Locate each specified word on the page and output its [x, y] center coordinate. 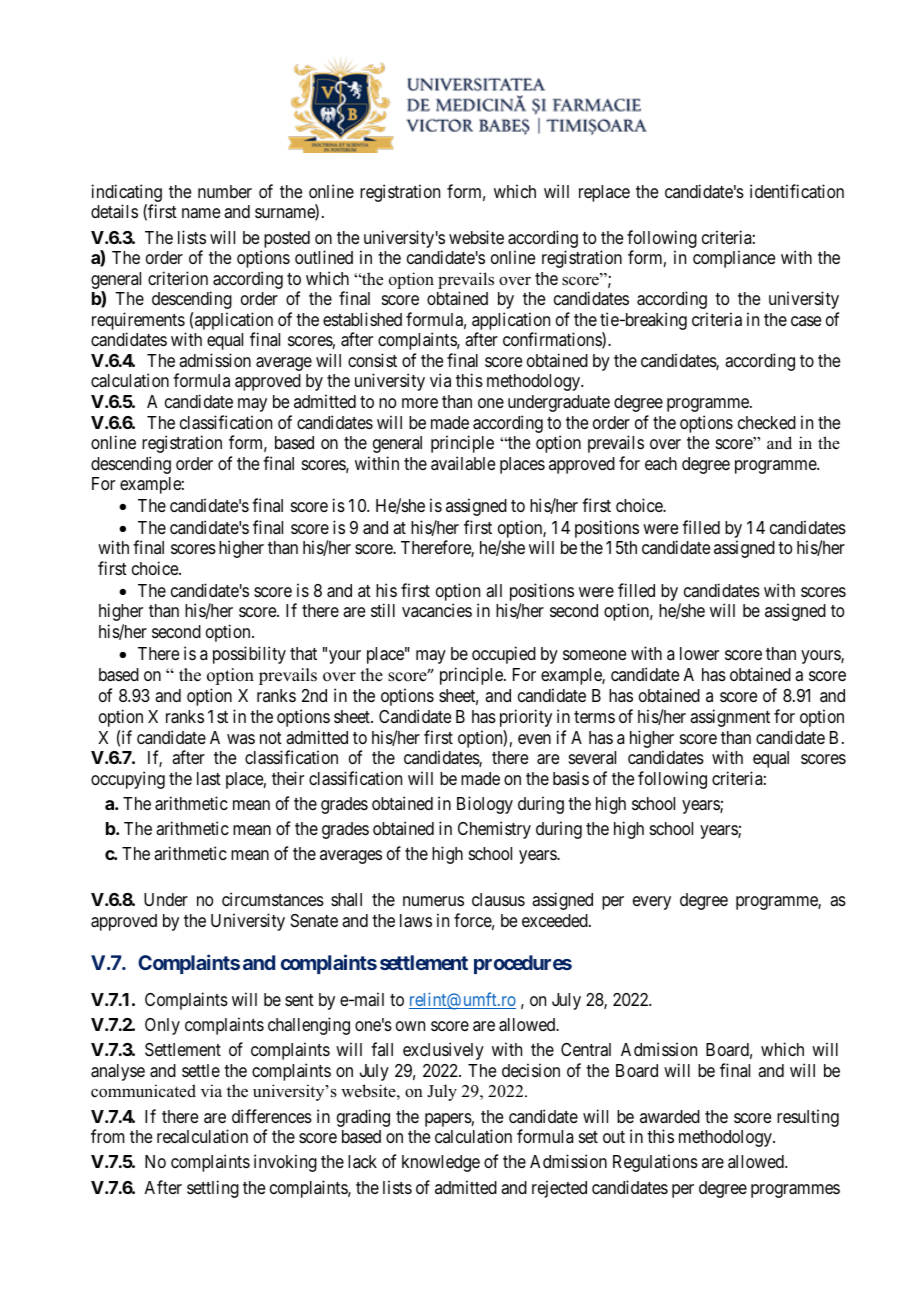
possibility [249, 655]
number [225, 191]
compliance [734, 259]
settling [213, 1189]
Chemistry [494, 830]
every [652, 903]
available [463, 463]
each [661, 463]
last [209, 779]
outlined [324, 257]
